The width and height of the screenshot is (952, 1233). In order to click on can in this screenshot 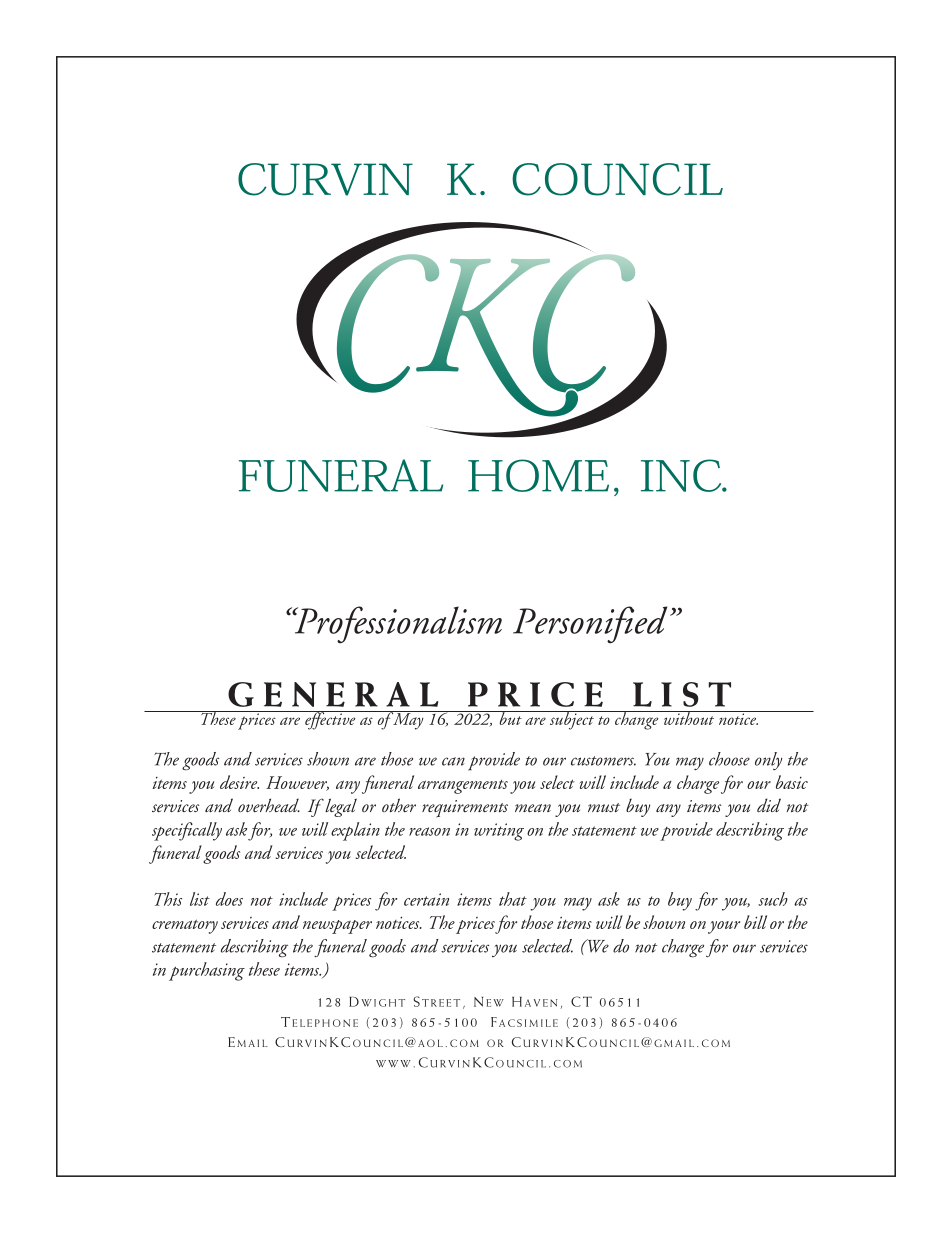, I will do `click(453, 761)`.
